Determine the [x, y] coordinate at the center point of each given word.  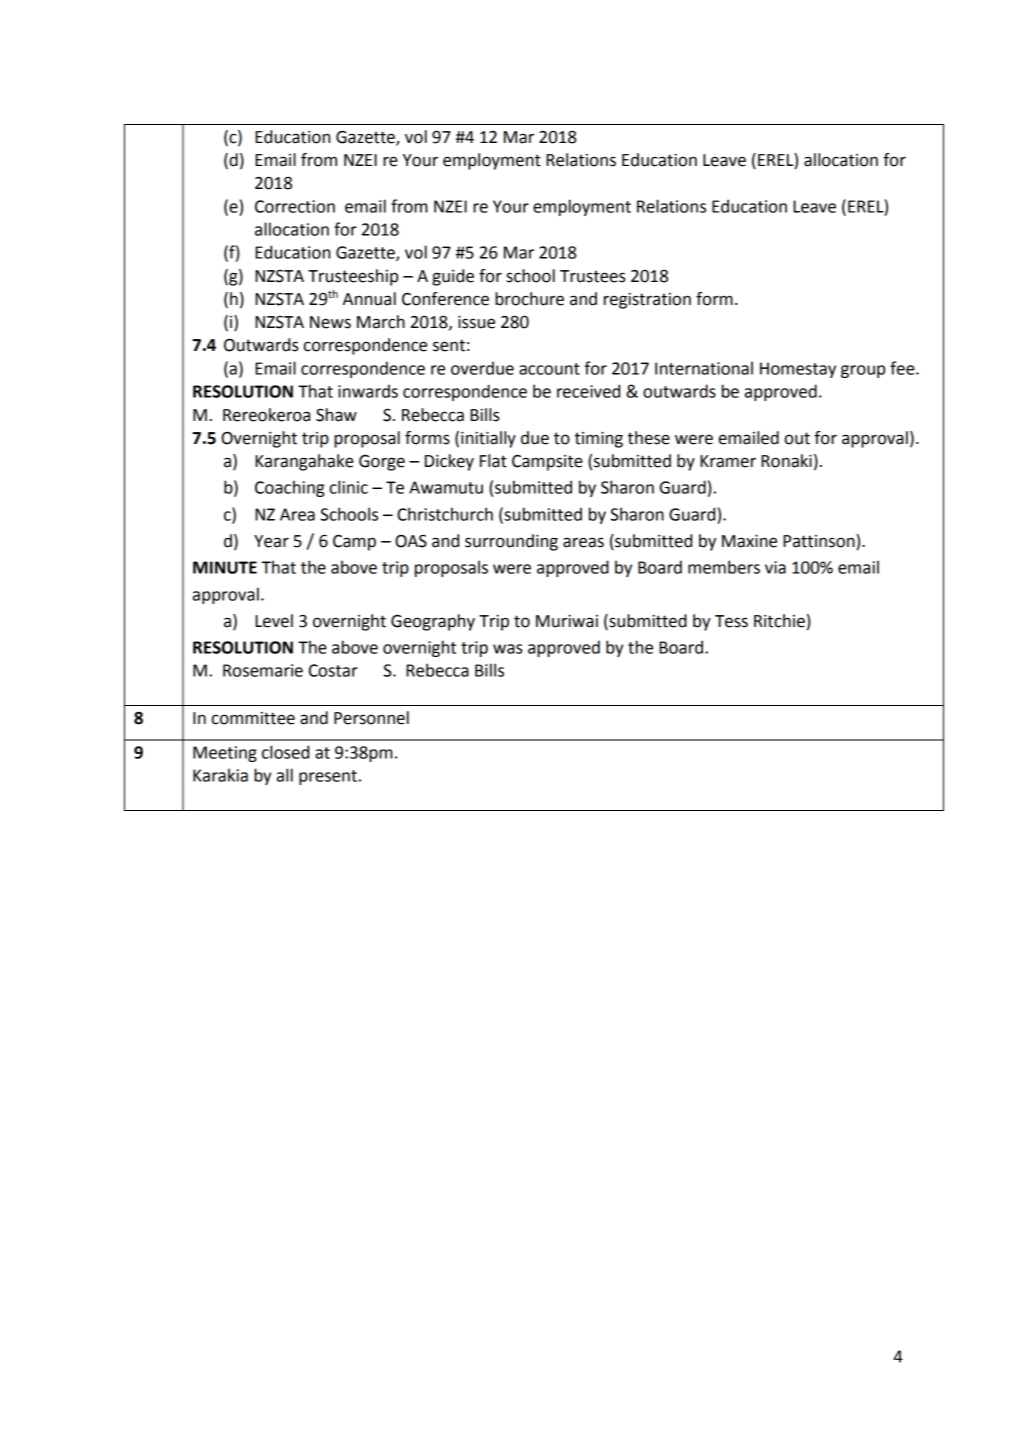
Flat [493, 461]
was [507, 649]
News [330, 322]
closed [285, 752]
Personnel [371, 718]
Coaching [289, 488]
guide [453, 277]
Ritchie [779, 621]
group [863, 371]
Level [274, 621]
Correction [295, 206]
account [549, 369]
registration [647, 301]
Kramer [728, 461]
